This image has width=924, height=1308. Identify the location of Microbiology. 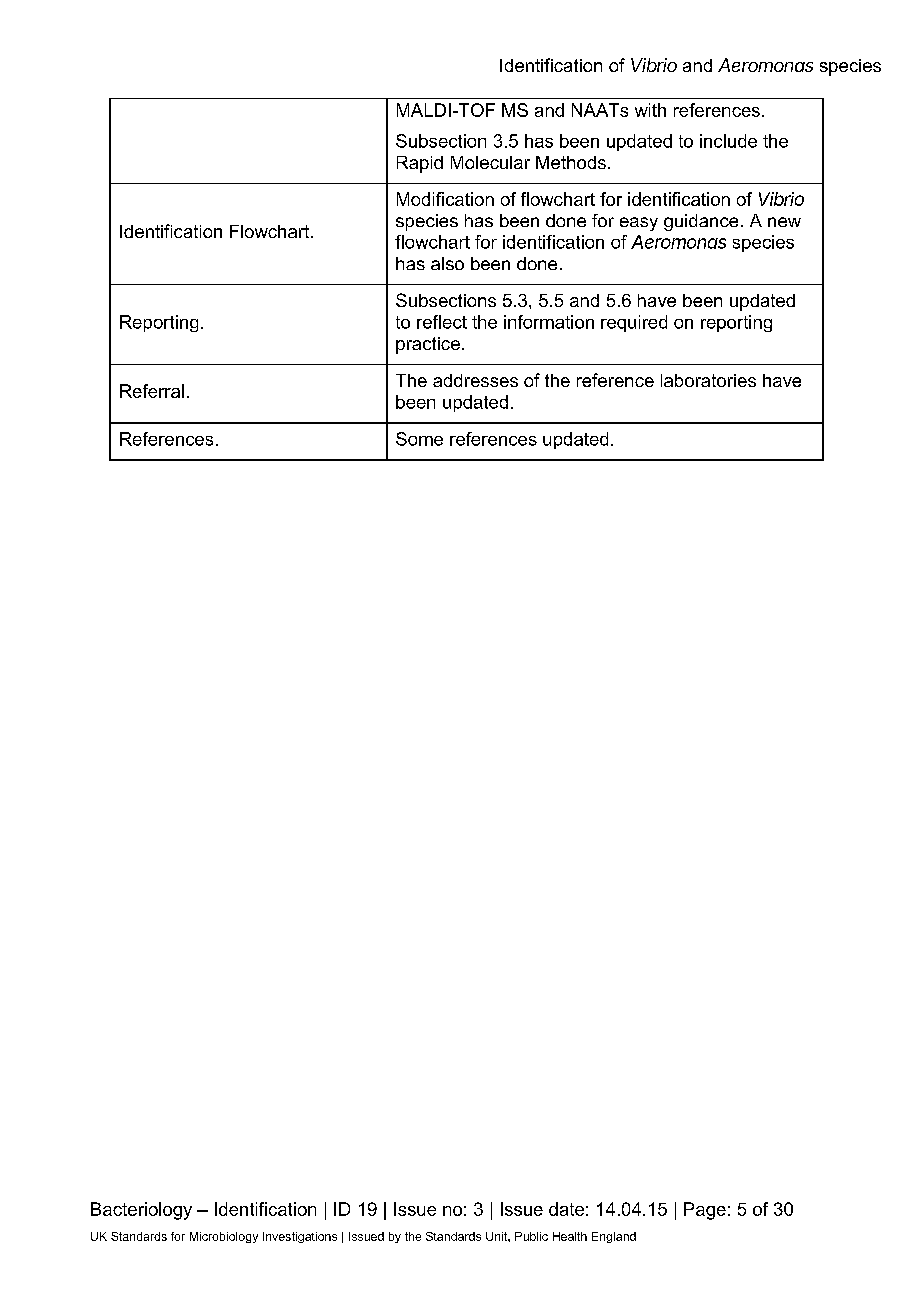
(224, 1237).
